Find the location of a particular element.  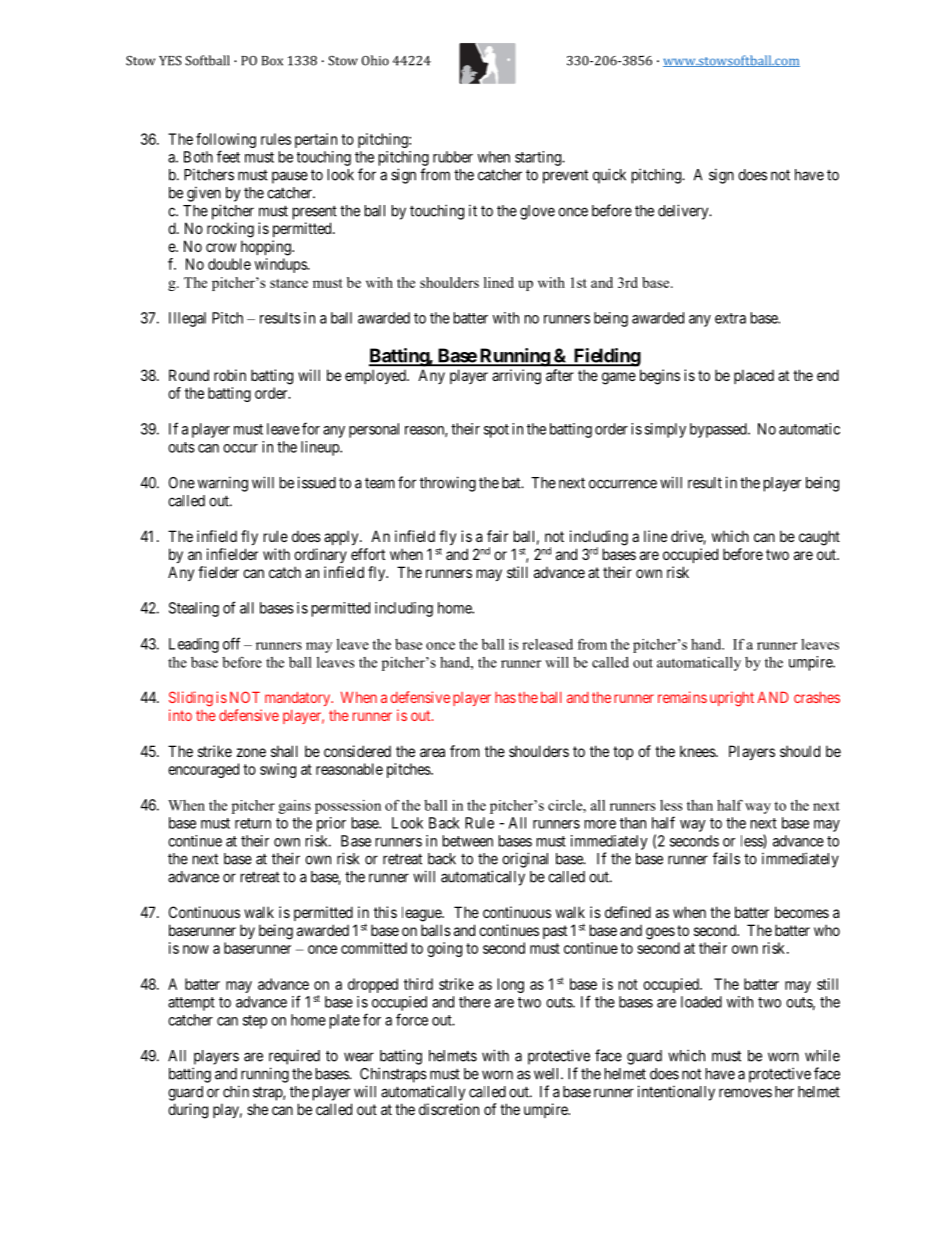

fair is located at coordinates (497, 536).
